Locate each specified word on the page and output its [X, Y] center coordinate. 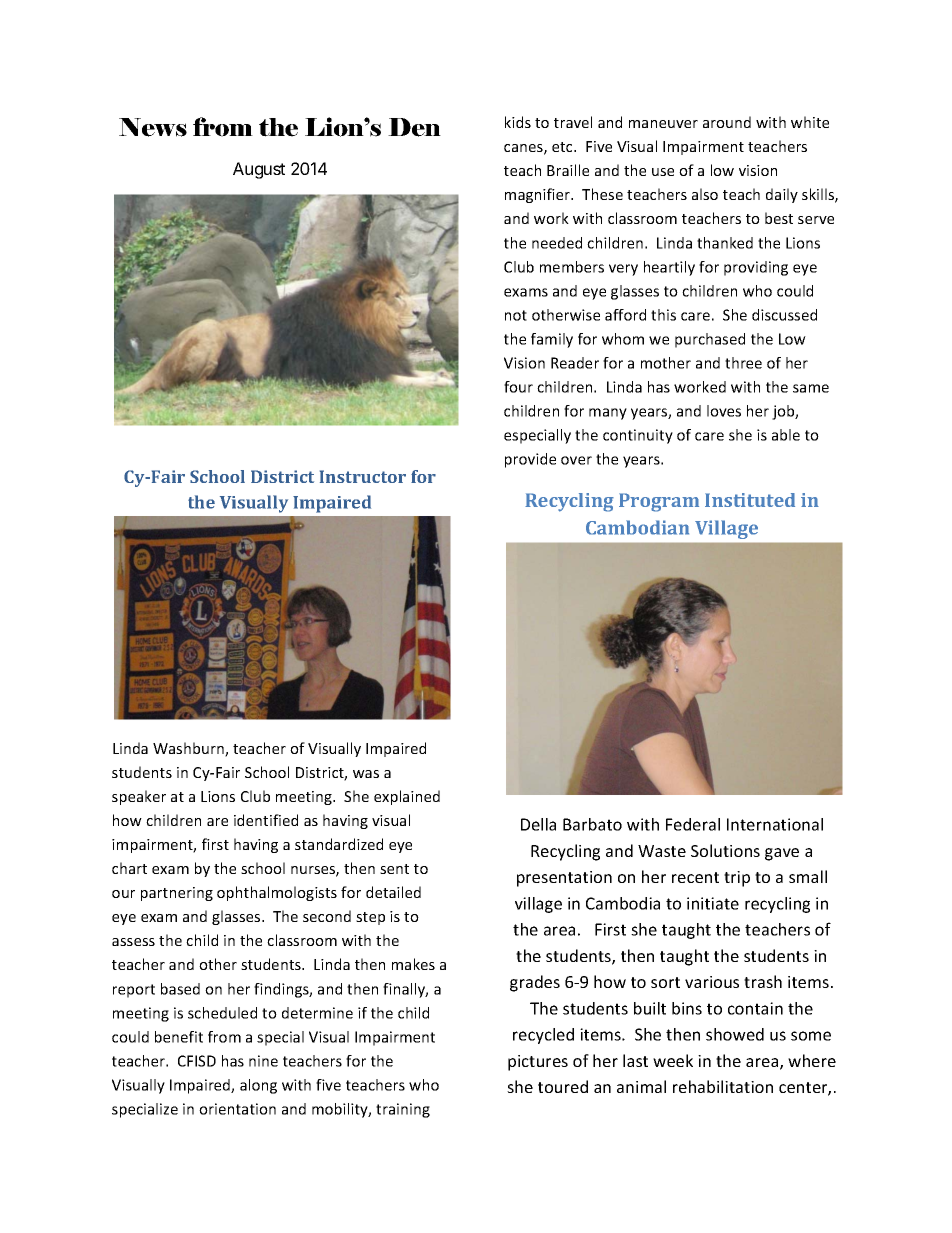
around [727, 122]
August [259, 170]
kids [518, 122]
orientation [237, 1109]
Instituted [750, 500]
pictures [538, 1063]
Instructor [363, 476]
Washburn [189, 749]
